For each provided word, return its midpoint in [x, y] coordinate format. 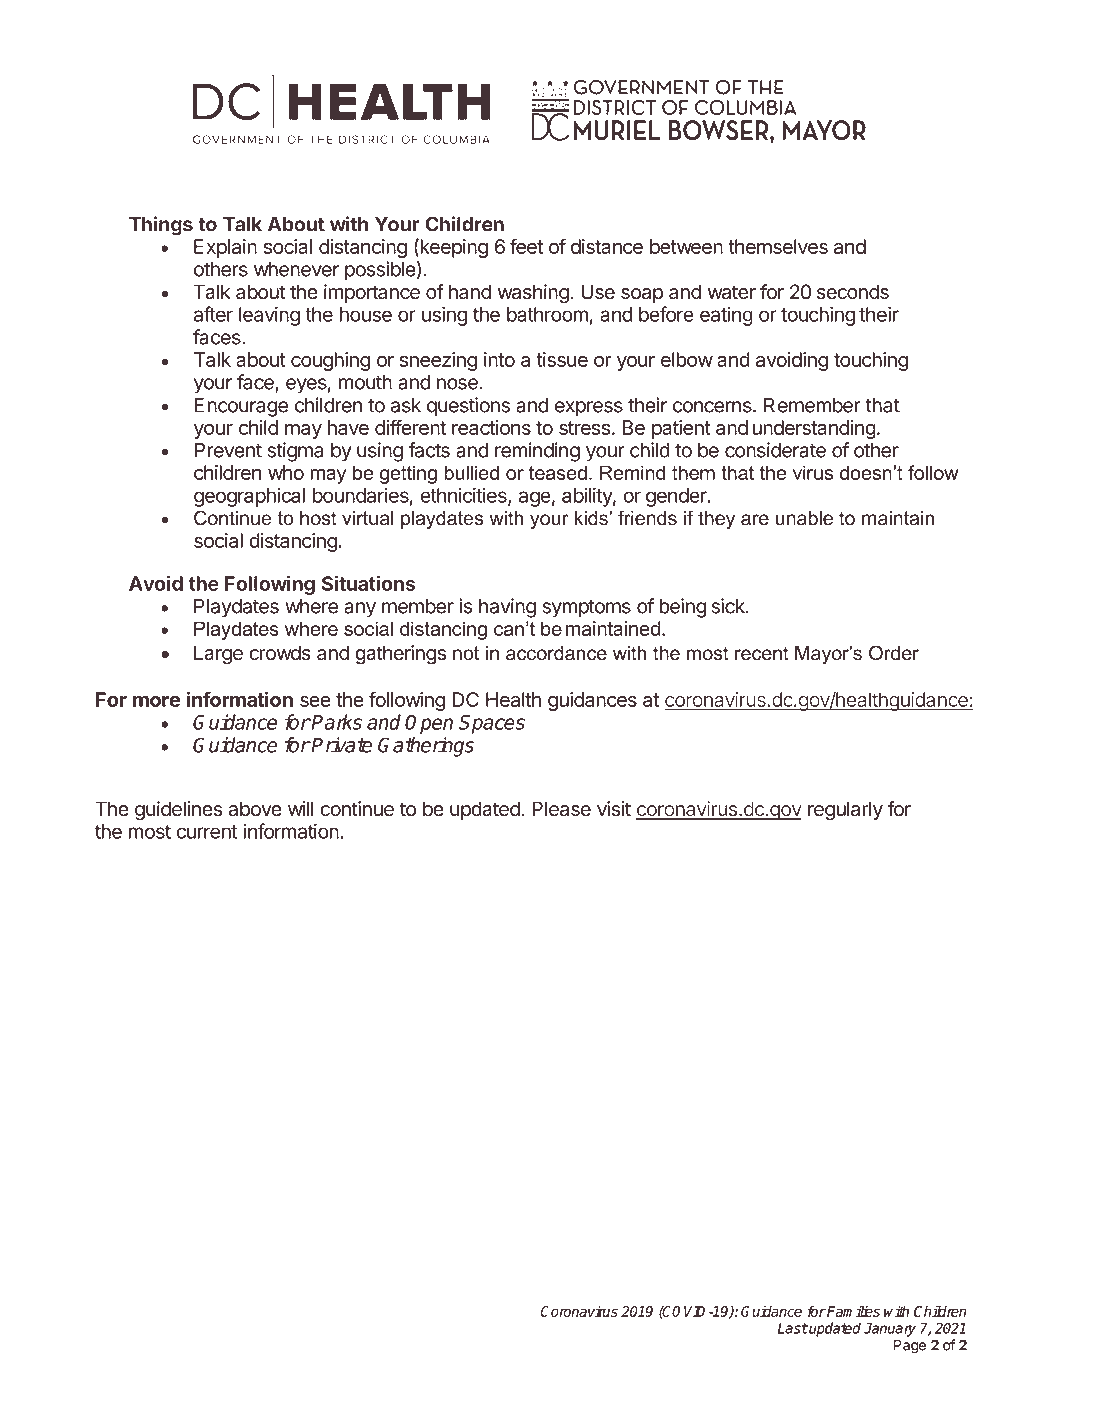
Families [853, 1311]
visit [614, 809]
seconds [853, 292]
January [890, 1330]
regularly [845, 811]
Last [793, 1328]
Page [910, 1346]
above [255, 809]
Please [561, 809]
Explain [225, 248]
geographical [249, 497]
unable [804, 518]
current [206, 832]
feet [526, 246]
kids [592, 518]
